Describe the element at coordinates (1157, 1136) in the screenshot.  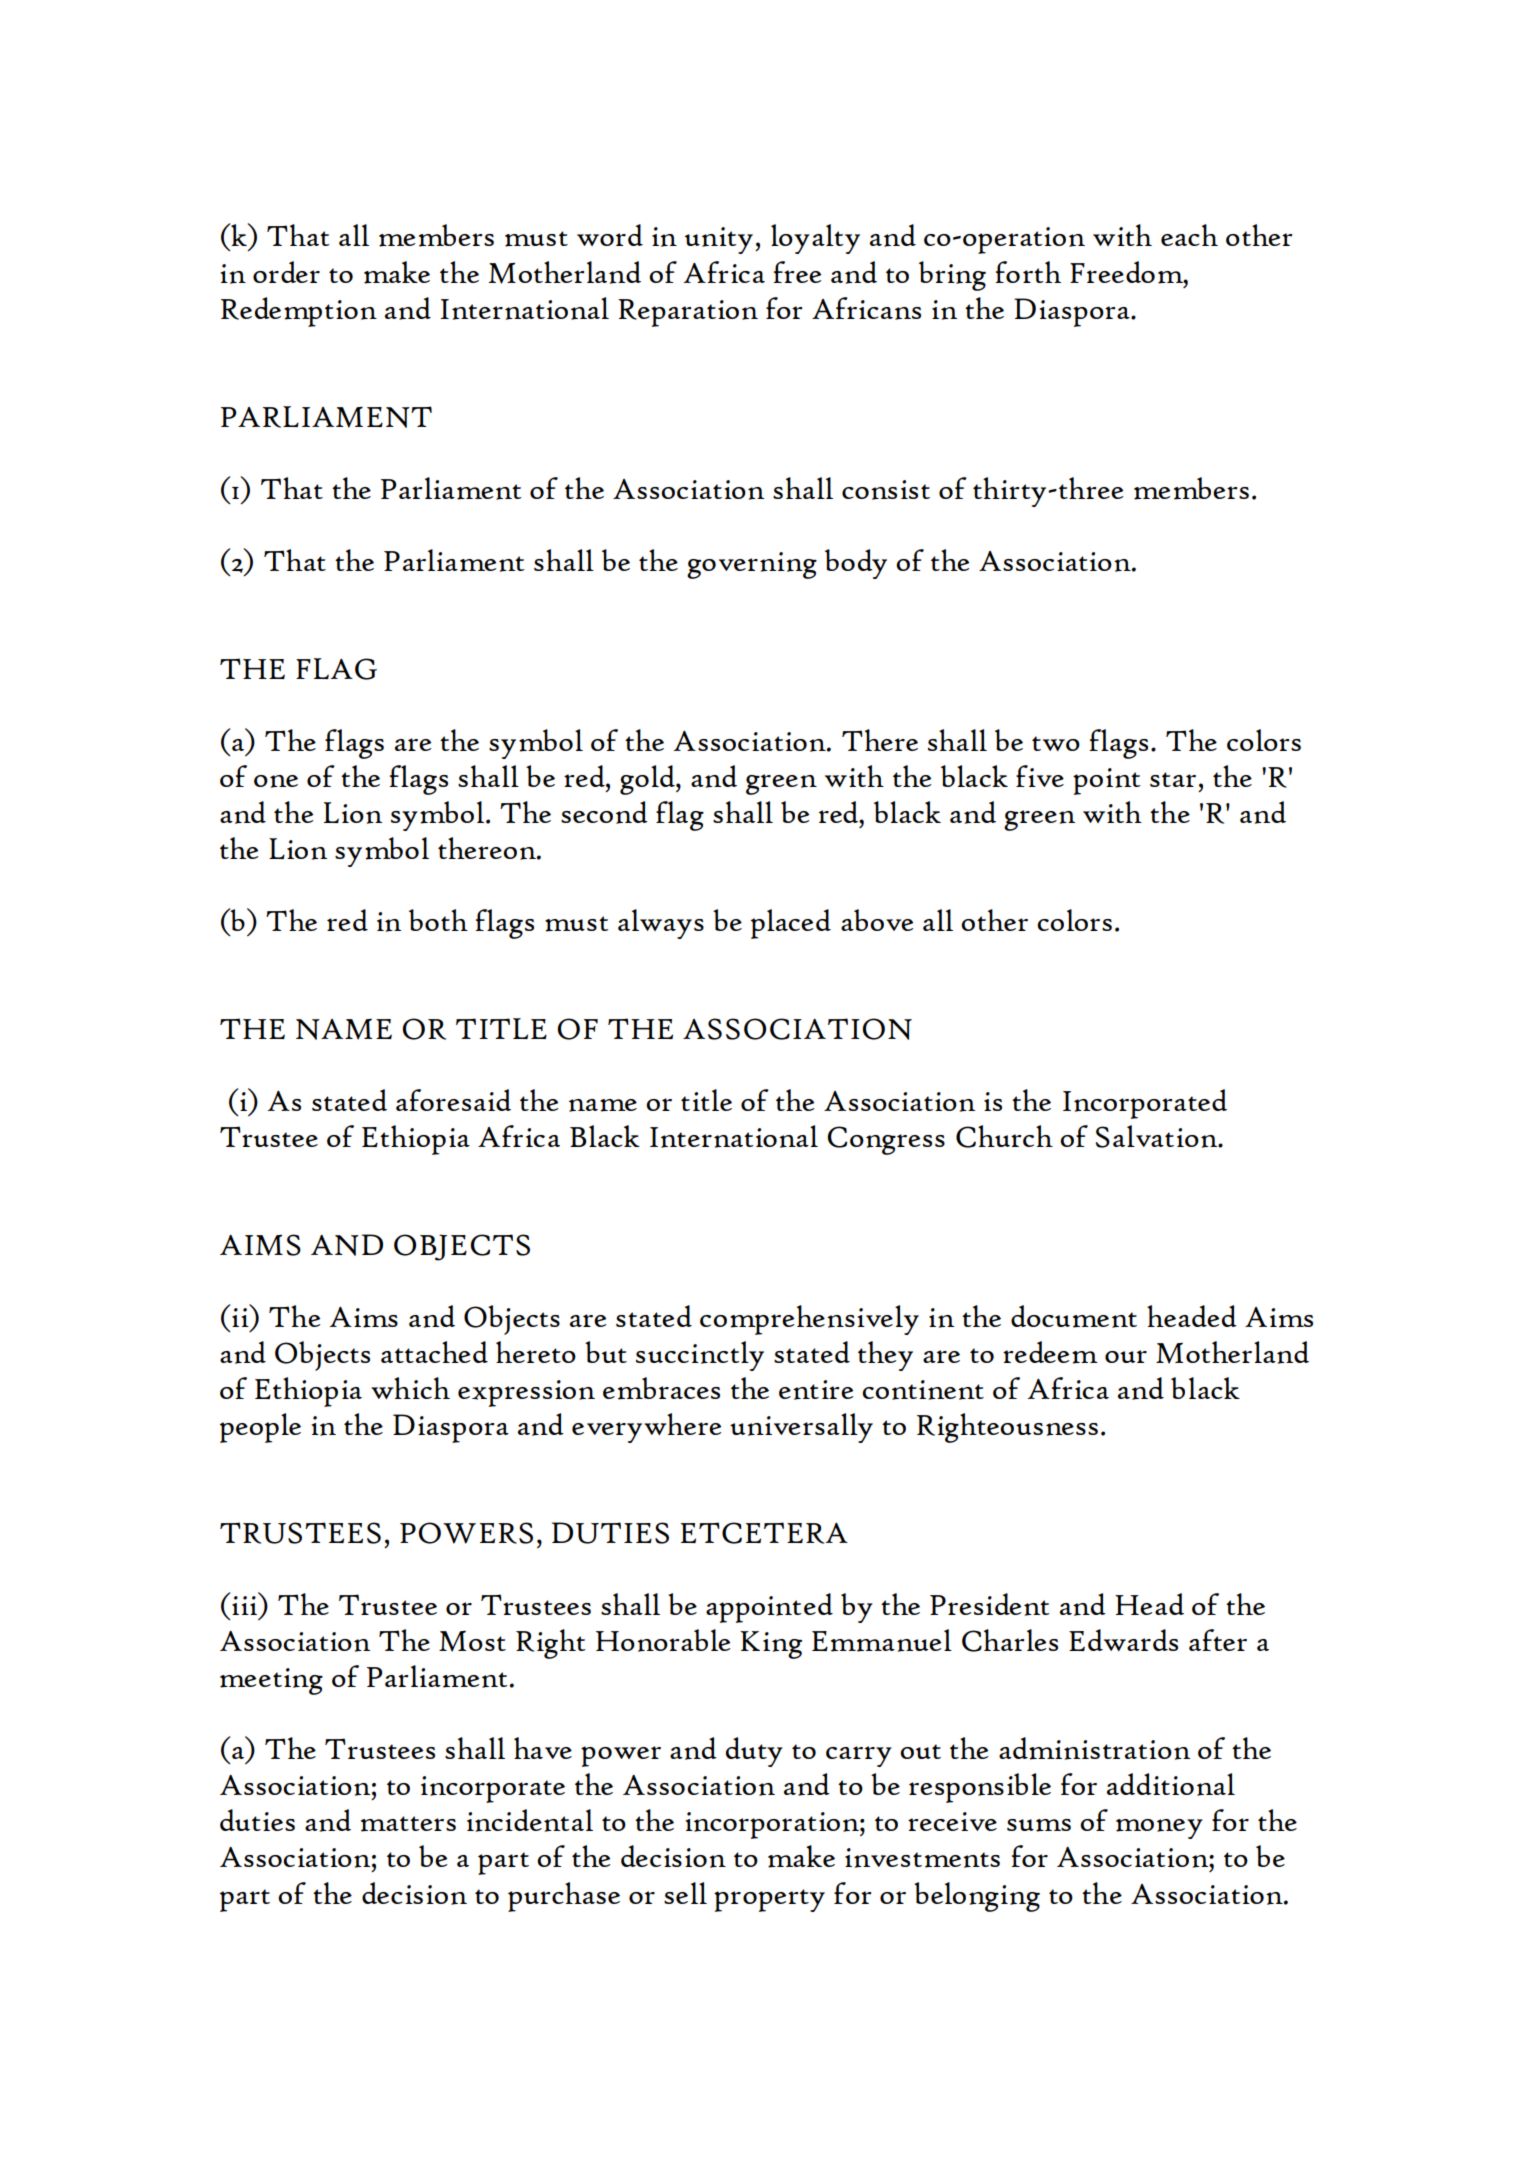
I see `Salvation` at that location.
